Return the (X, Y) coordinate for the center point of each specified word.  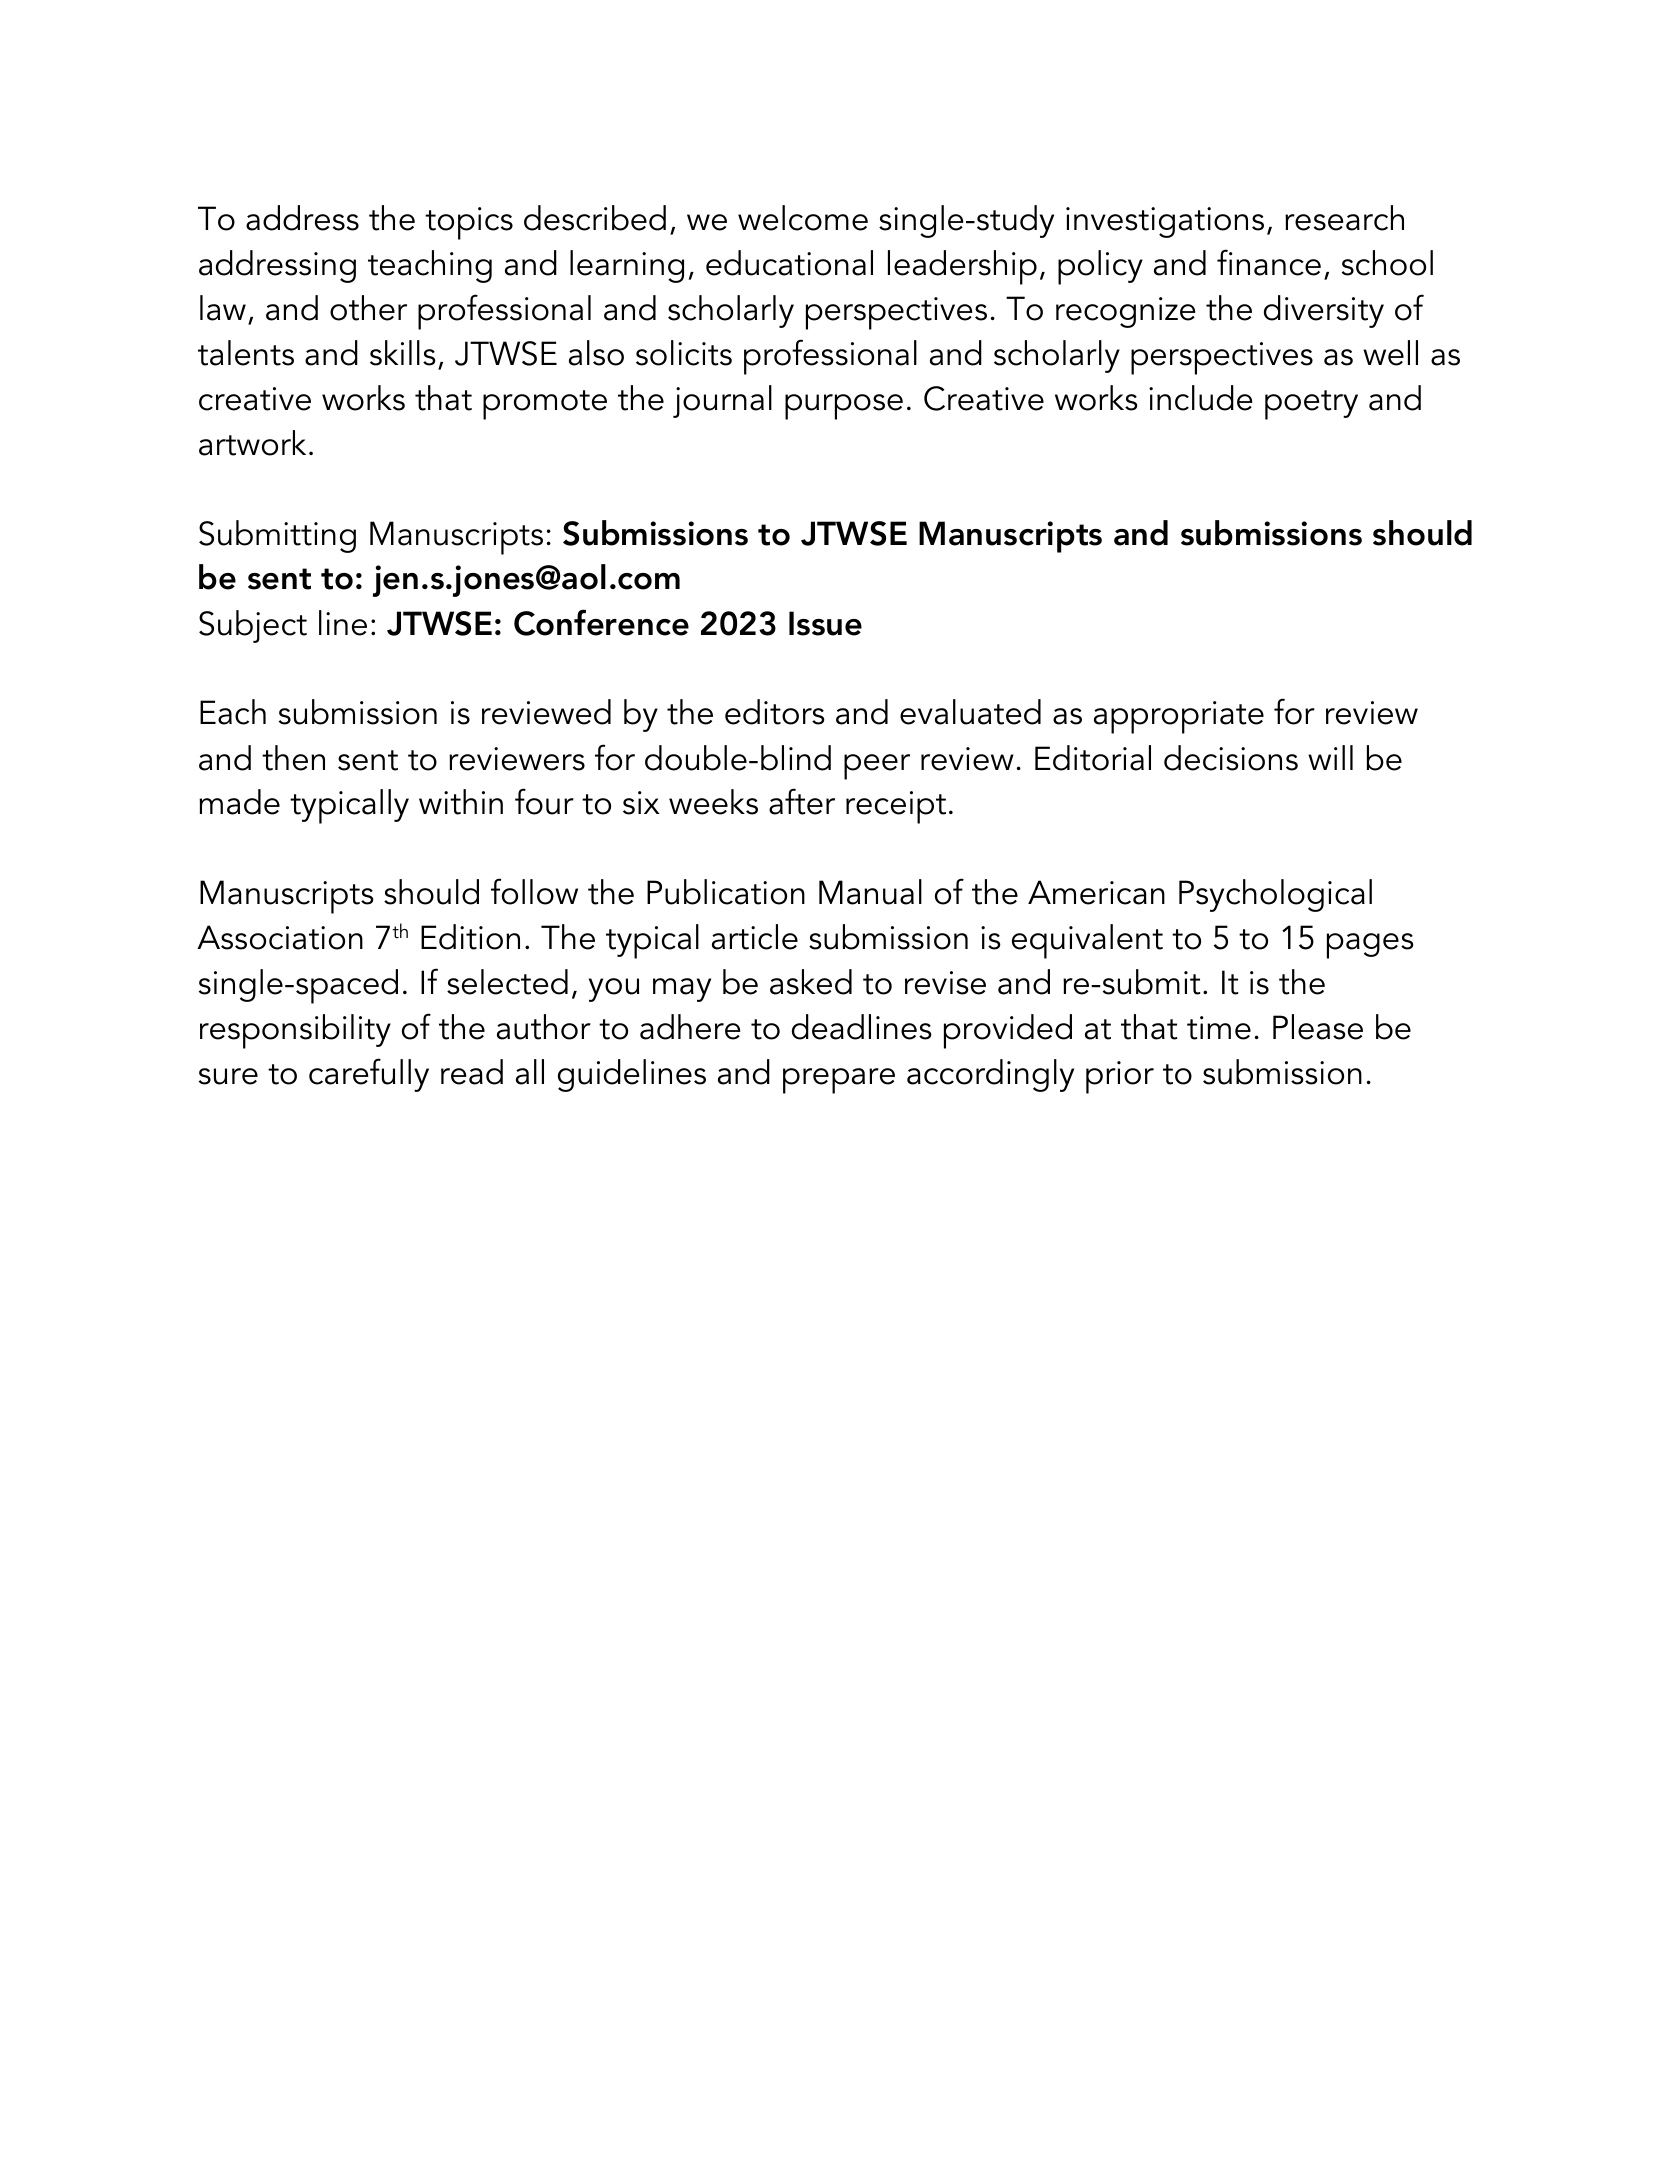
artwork (252, 443)
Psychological (1275, 895)
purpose (844, 407)
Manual (870, 892)
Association (280, 937)
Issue (825, 623)
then (293, 758)
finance (1269, 262)
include (1200, 398)
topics (469, 223)
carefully (369, 1075)
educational (789, 263)
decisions (1231, 758)
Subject (253, 626)
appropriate (1179, 717)
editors (775, 712)
